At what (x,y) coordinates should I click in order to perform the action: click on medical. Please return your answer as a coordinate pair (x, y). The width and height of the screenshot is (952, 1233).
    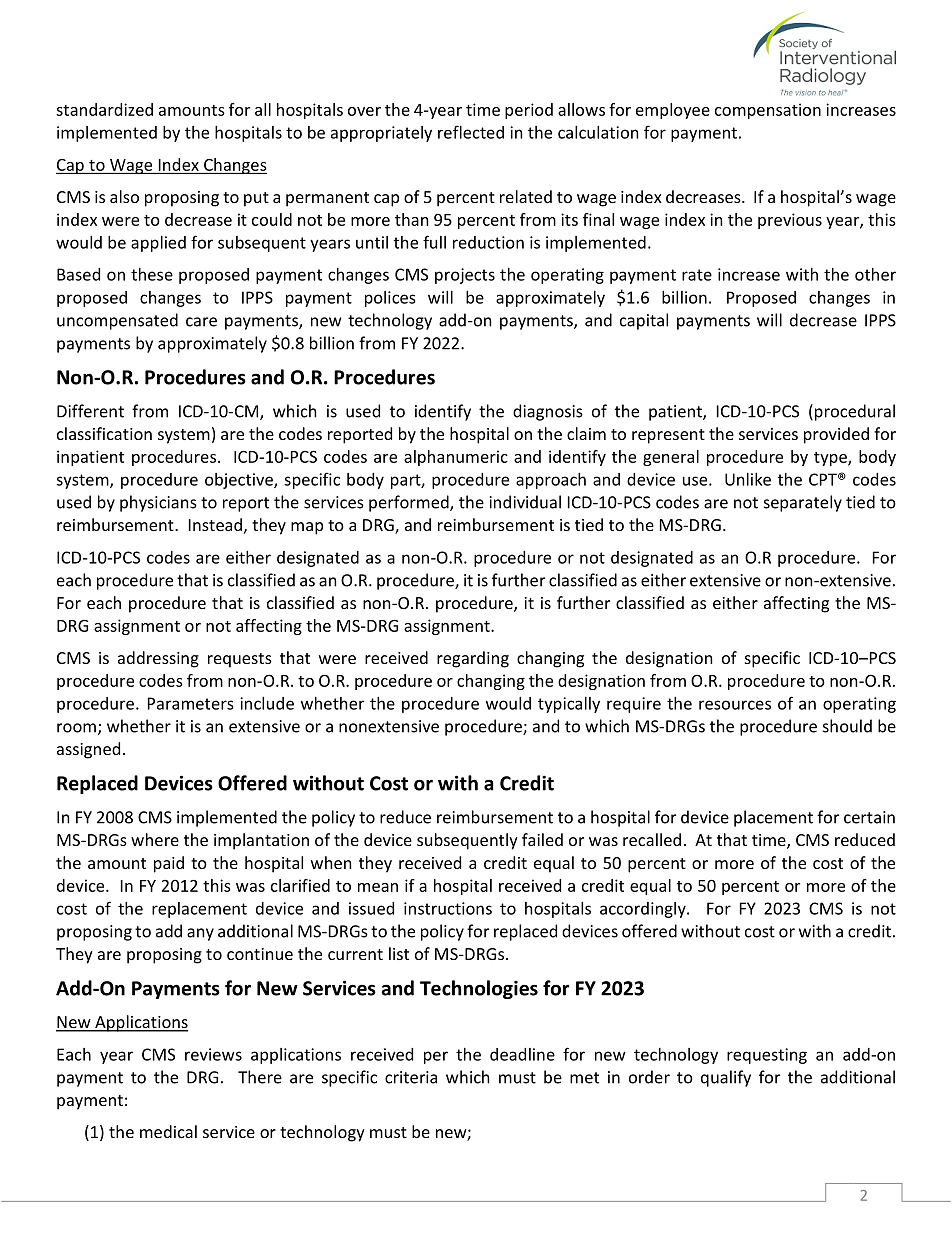
    Looking at the image, I should click on (168, 1131).
